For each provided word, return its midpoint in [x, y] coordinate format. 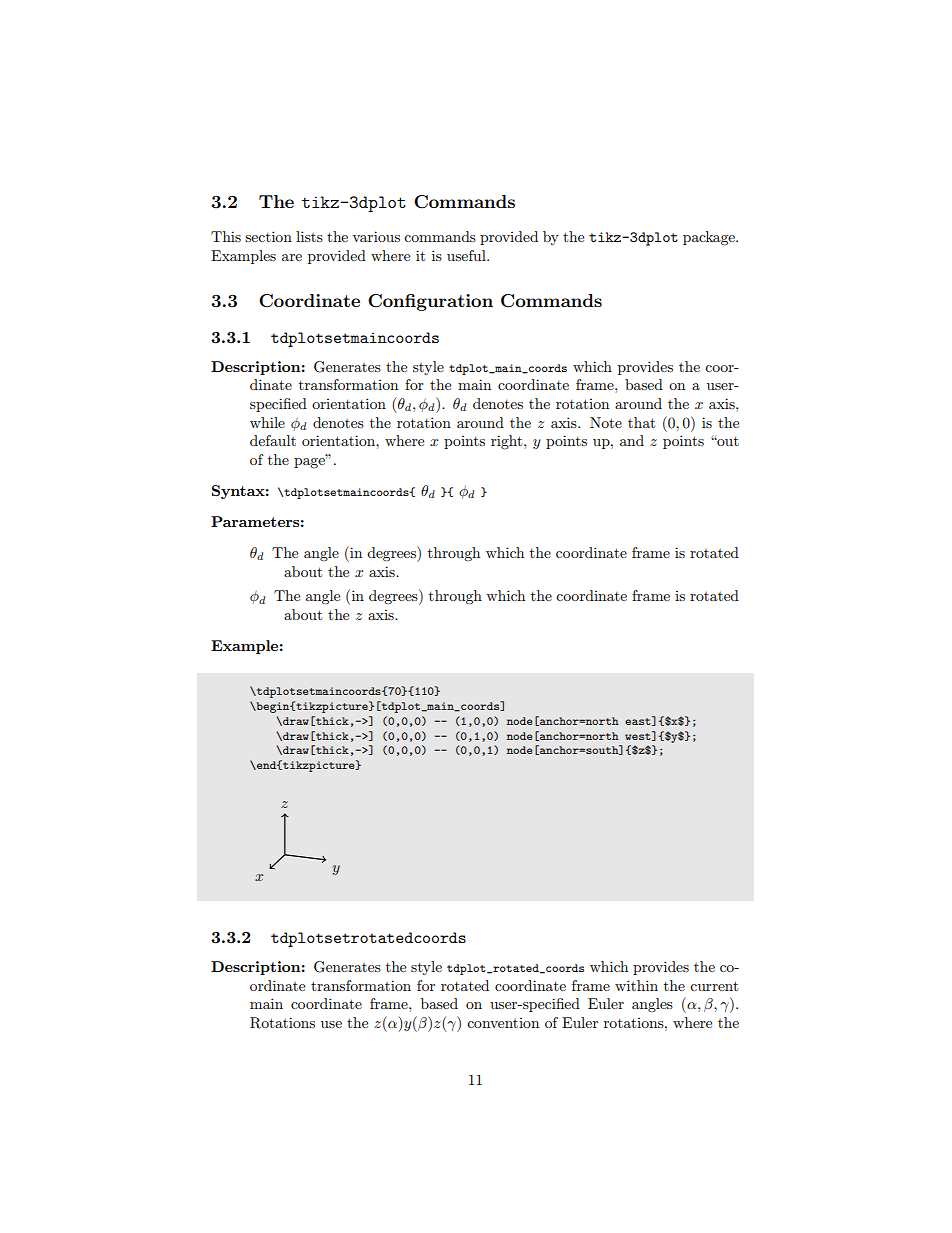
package [710, 238]
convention [503, 1023]
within [636, 985]
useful [467, 255]
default [273, 440]
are [292, 257]
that [641, 422]
